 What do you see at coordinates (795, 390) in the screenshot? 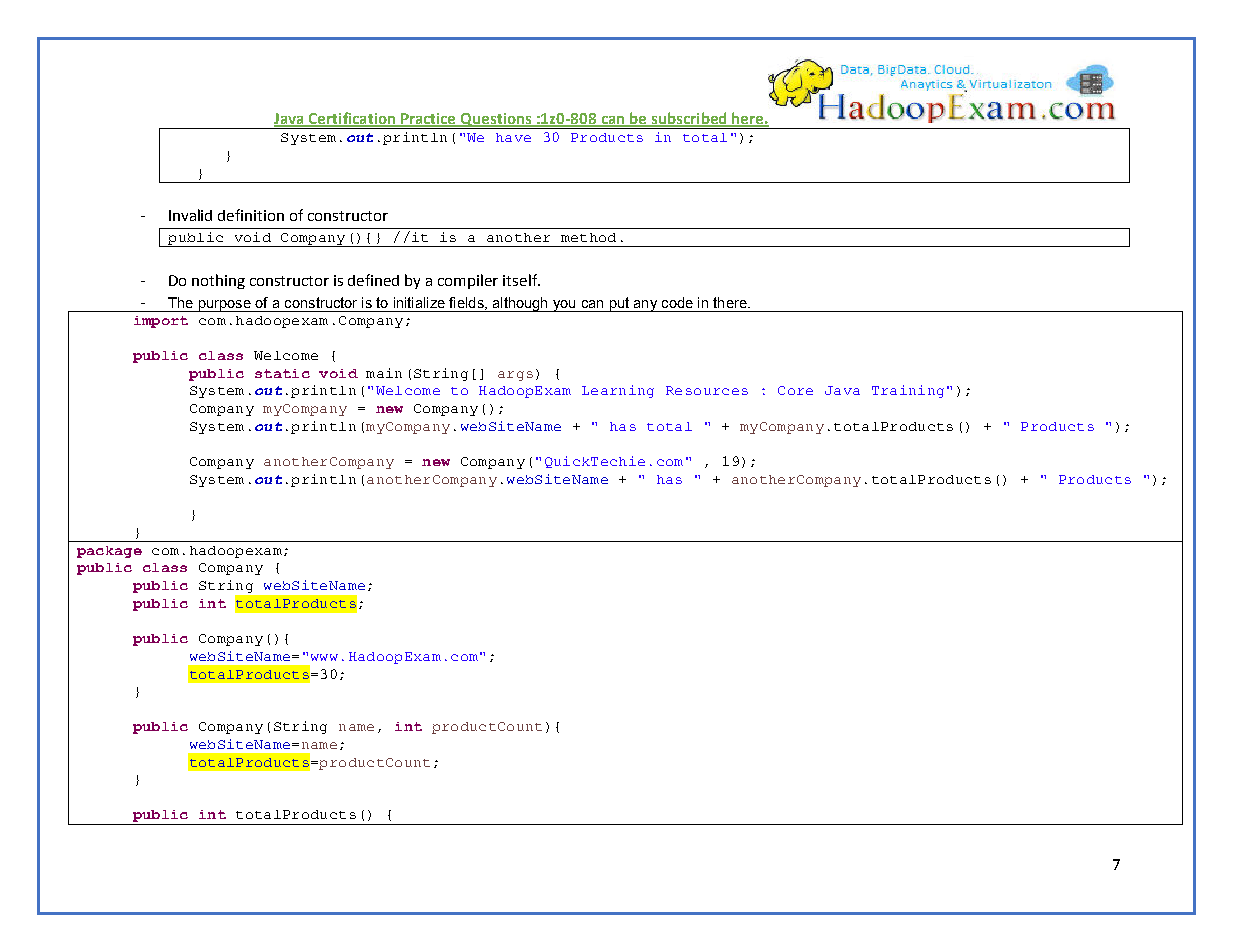
I see `Core` at bounding box center [795, 390].
